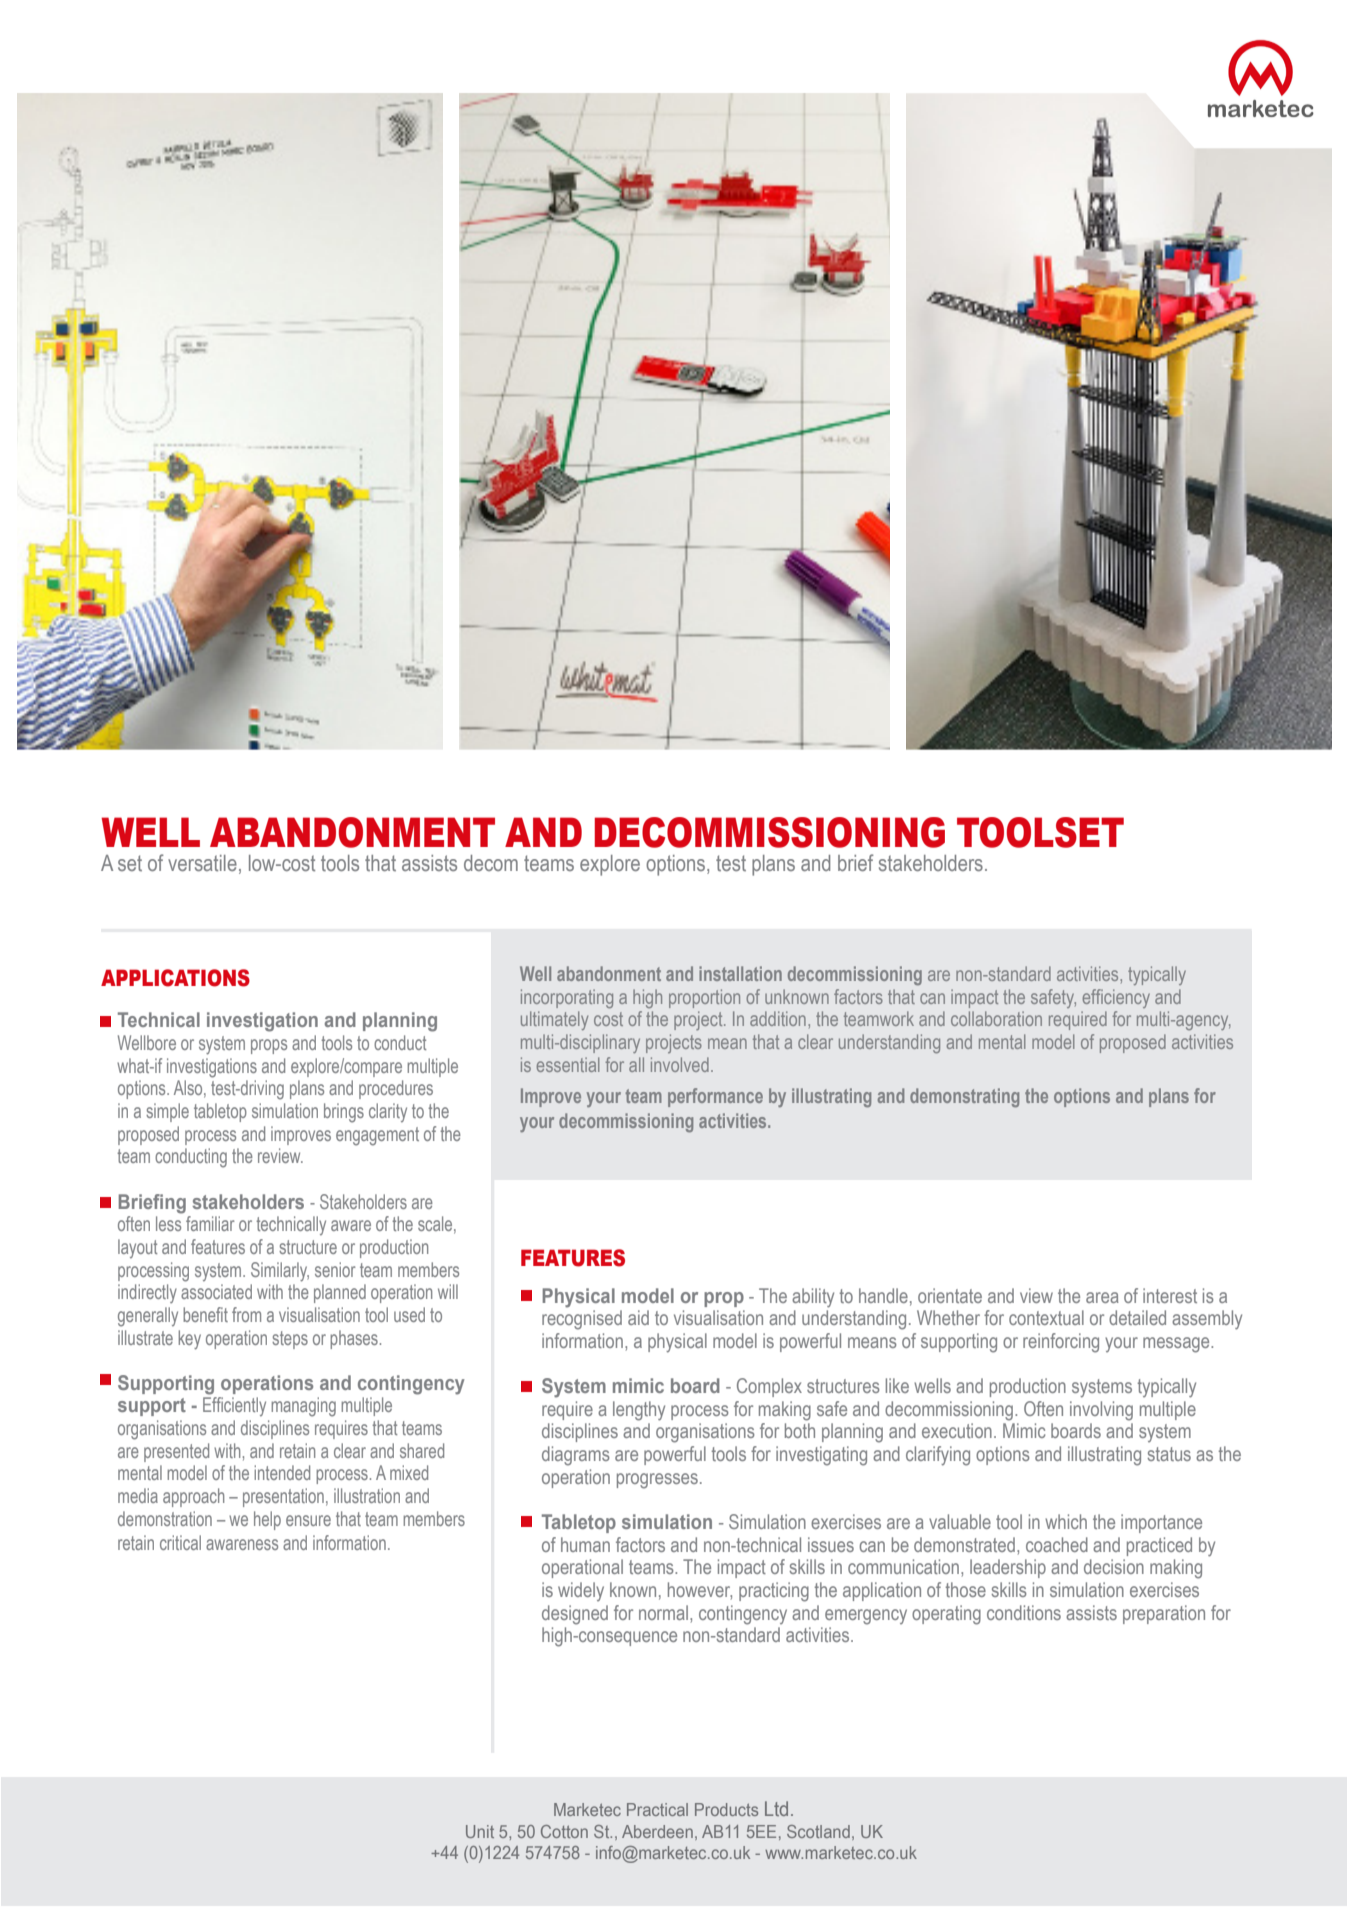 The height and width of the page is (1907, 1348). I want to click on versatile, so click(202, 863).
